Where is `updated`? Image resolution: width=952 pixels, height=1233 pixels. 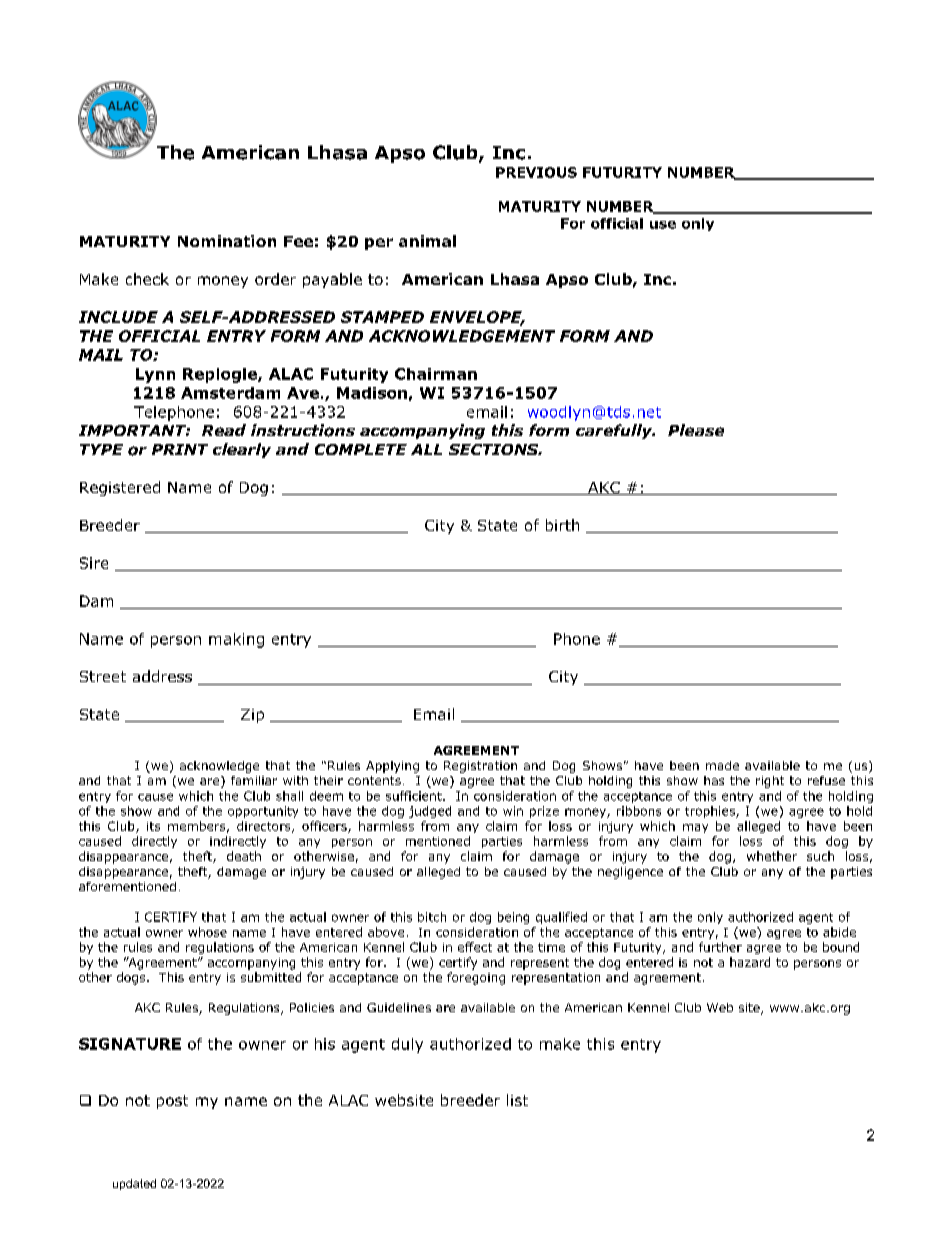
updated is located at coordinates (134, 1184).
